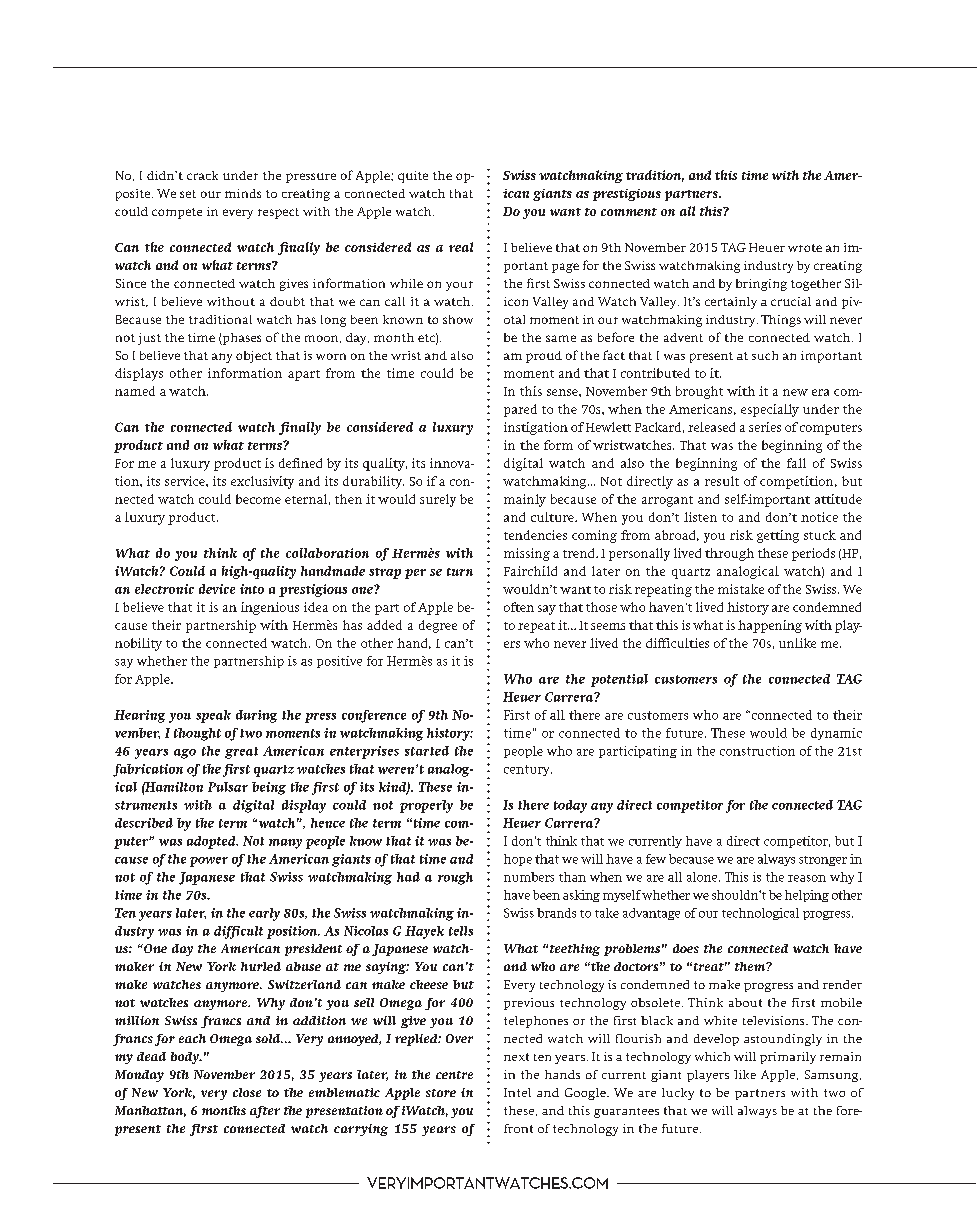  Describe the element at coordinates (243, 193) in the document. I see `minds` at that location.
